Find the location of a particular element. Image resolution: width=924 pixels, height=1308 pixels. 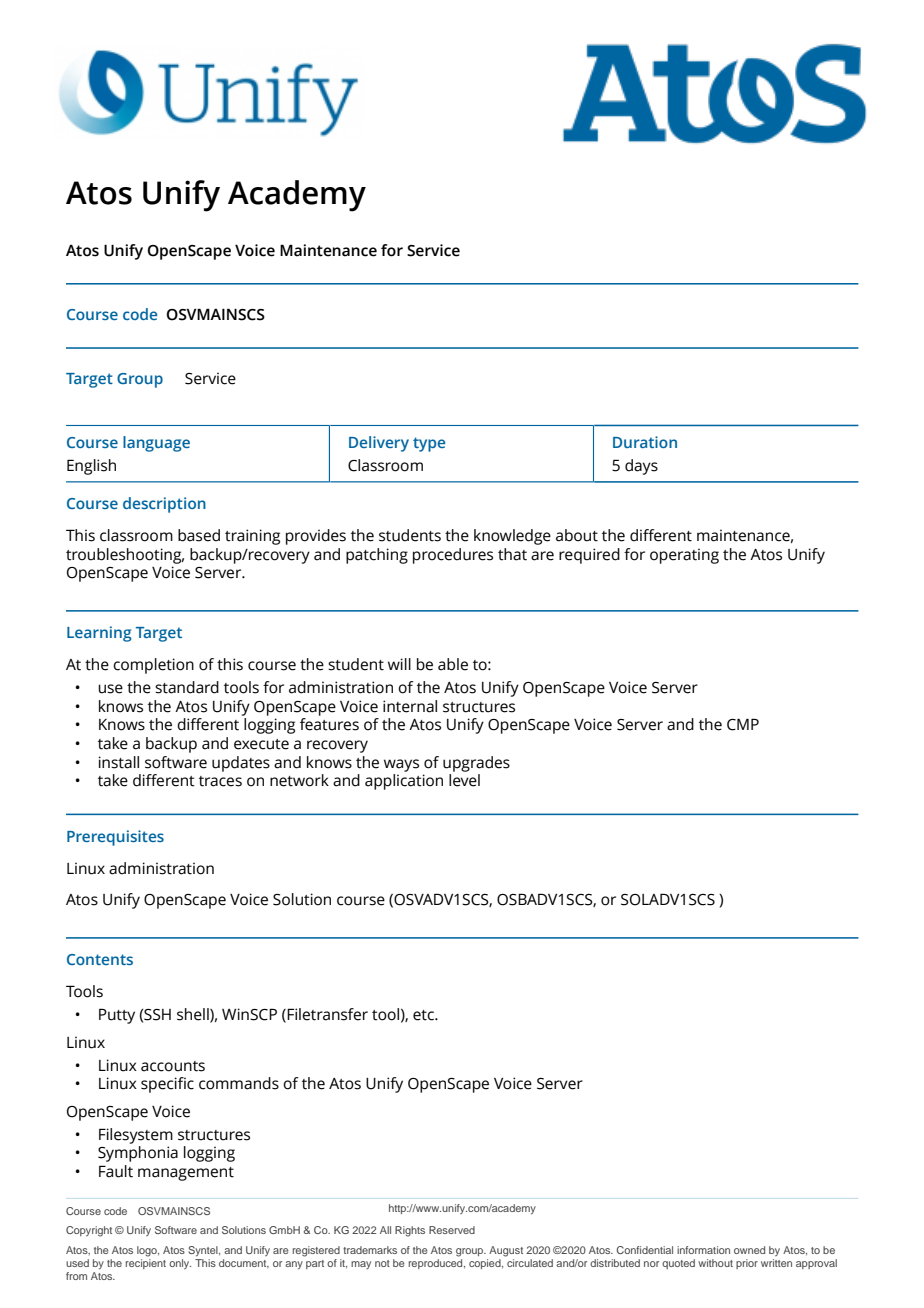

standard is located at coordinates (187, 687).
